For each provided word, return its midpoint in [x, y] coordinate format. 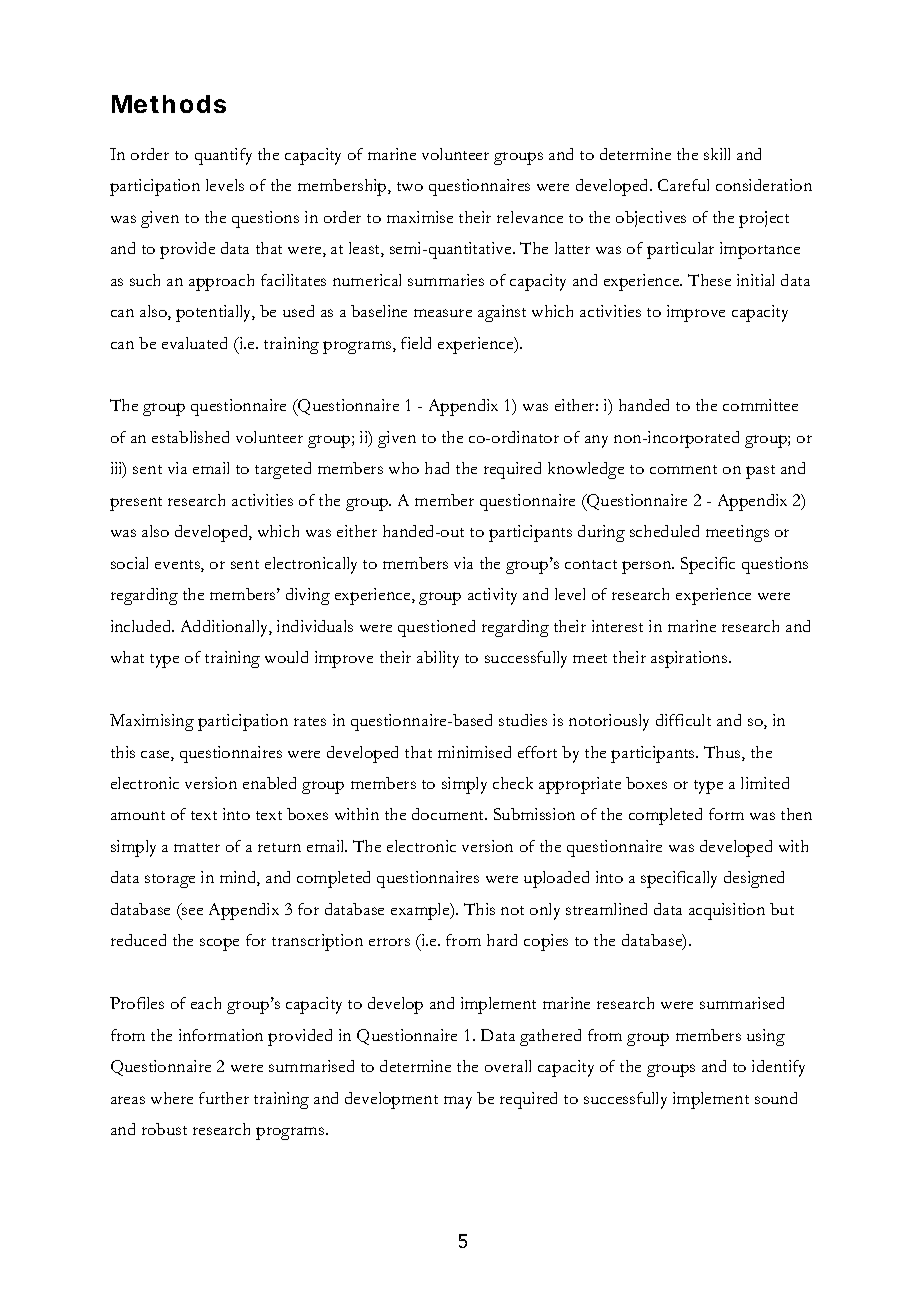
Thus [723, 753]
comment [683, 469]
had [437, 468]
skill [717, 154]
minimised [474, 752]
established [190, 437]
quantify [223, 156]
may [458, 1102]
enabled [269, 783]
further [224, 1098]
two [410, 186]
